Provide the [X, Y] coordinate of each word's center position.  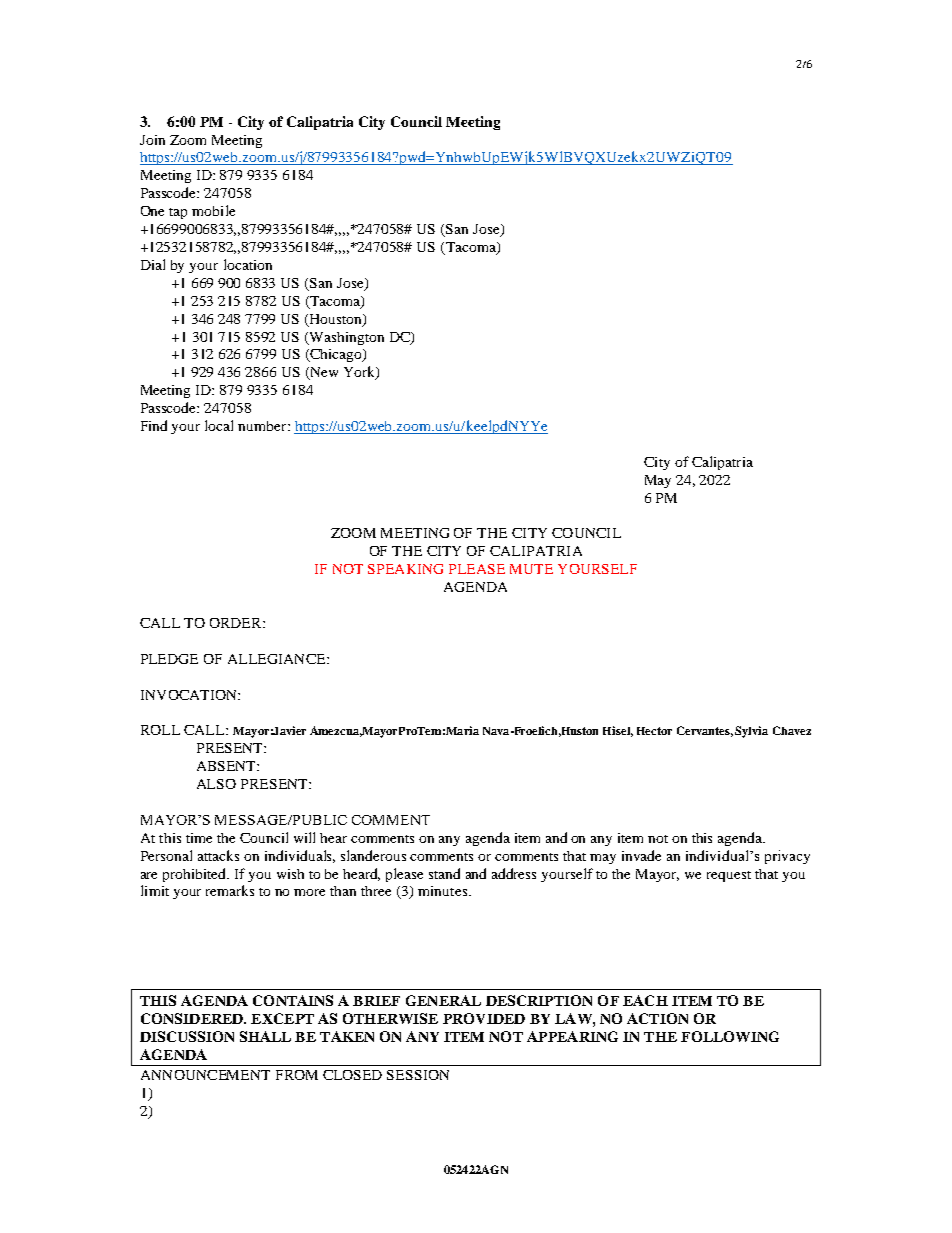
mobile [213, 210]
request [729, 876]
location [248, 264]
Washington [346, 338]
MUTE [531, 569]
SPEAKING [405, 569]
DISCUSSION [187, 1036]
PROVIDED [484, 1018]
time [199, 838]
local [219, 425]
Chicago [336, 355]
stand [444, 873]
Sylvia [751, 732]
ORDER [237, 623]
